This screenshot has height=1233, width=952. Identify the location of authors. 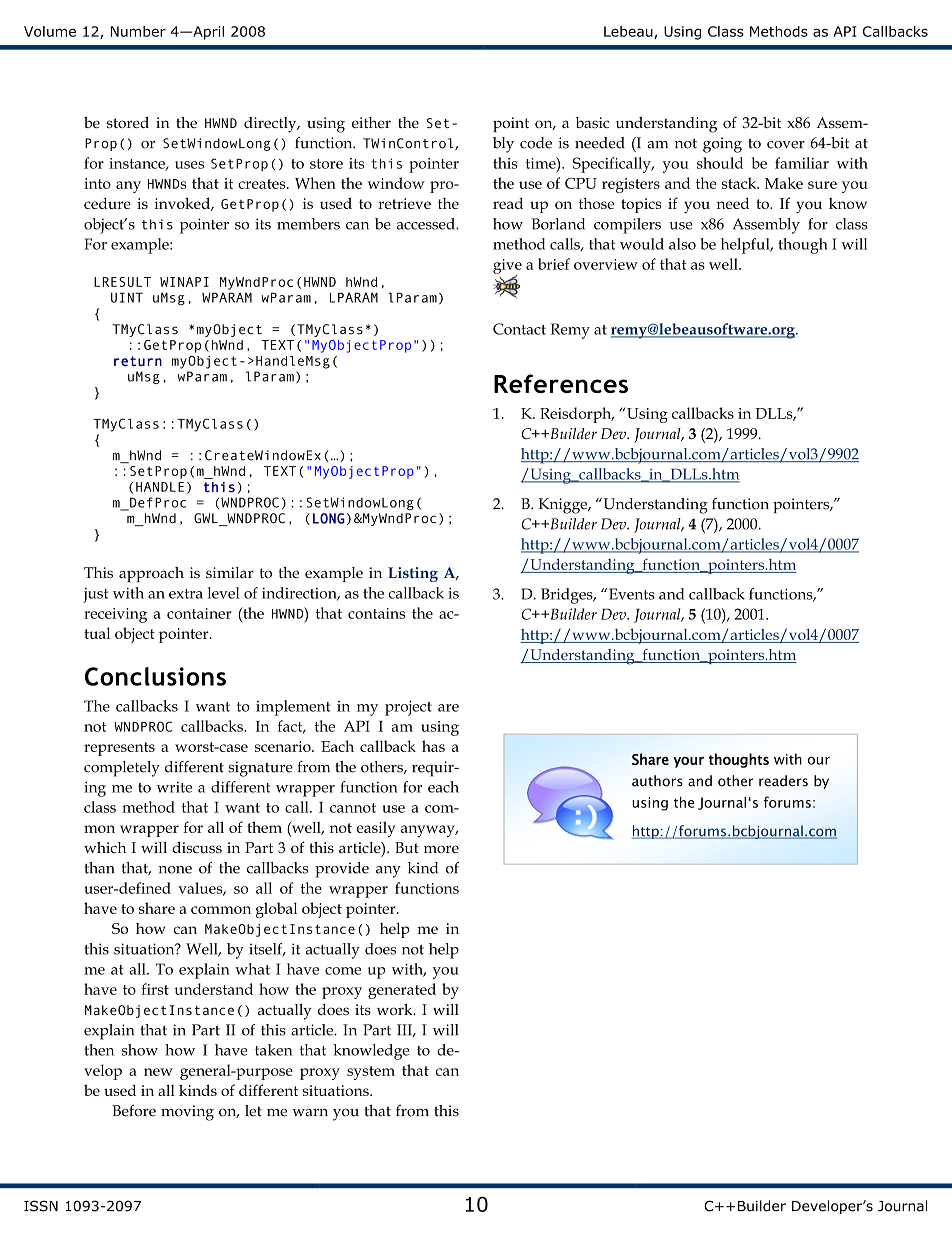
(657, 781).
